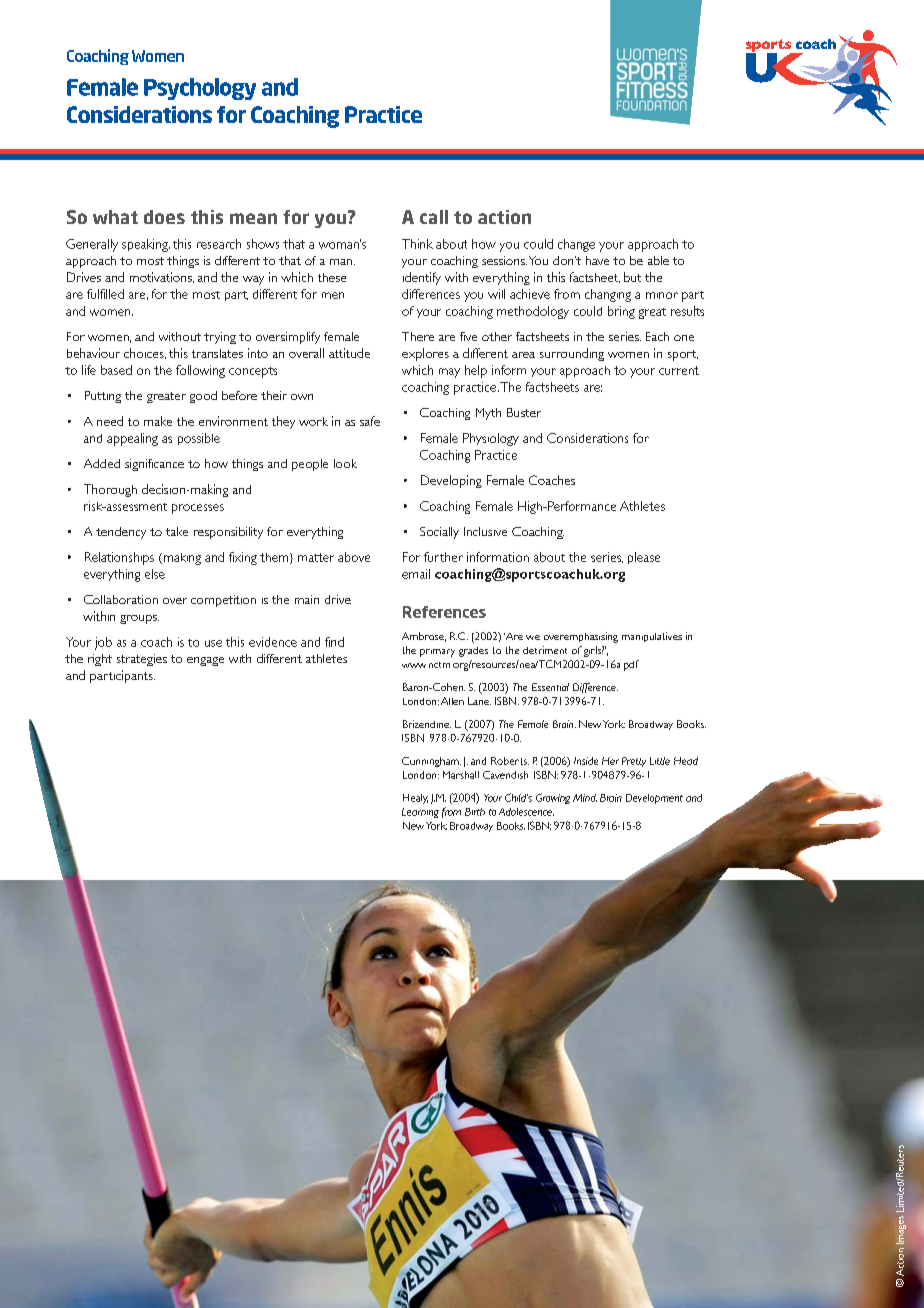 The image size is (924, 1308). Describe the element at coordinates (434, 217) in the document. I see `call` at that location.
